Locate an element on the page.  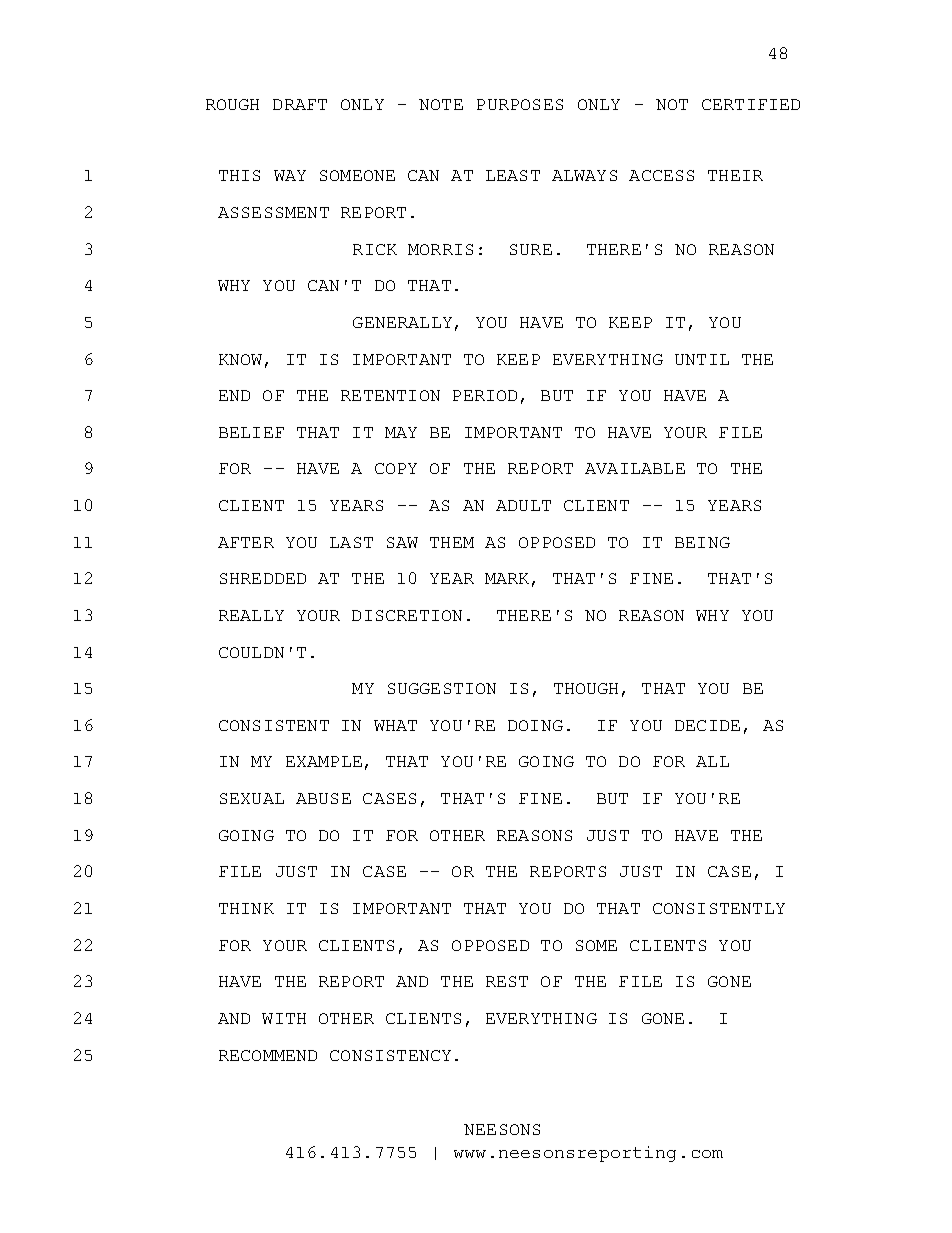
SHREDDED is located at coordinates (263, 578).
